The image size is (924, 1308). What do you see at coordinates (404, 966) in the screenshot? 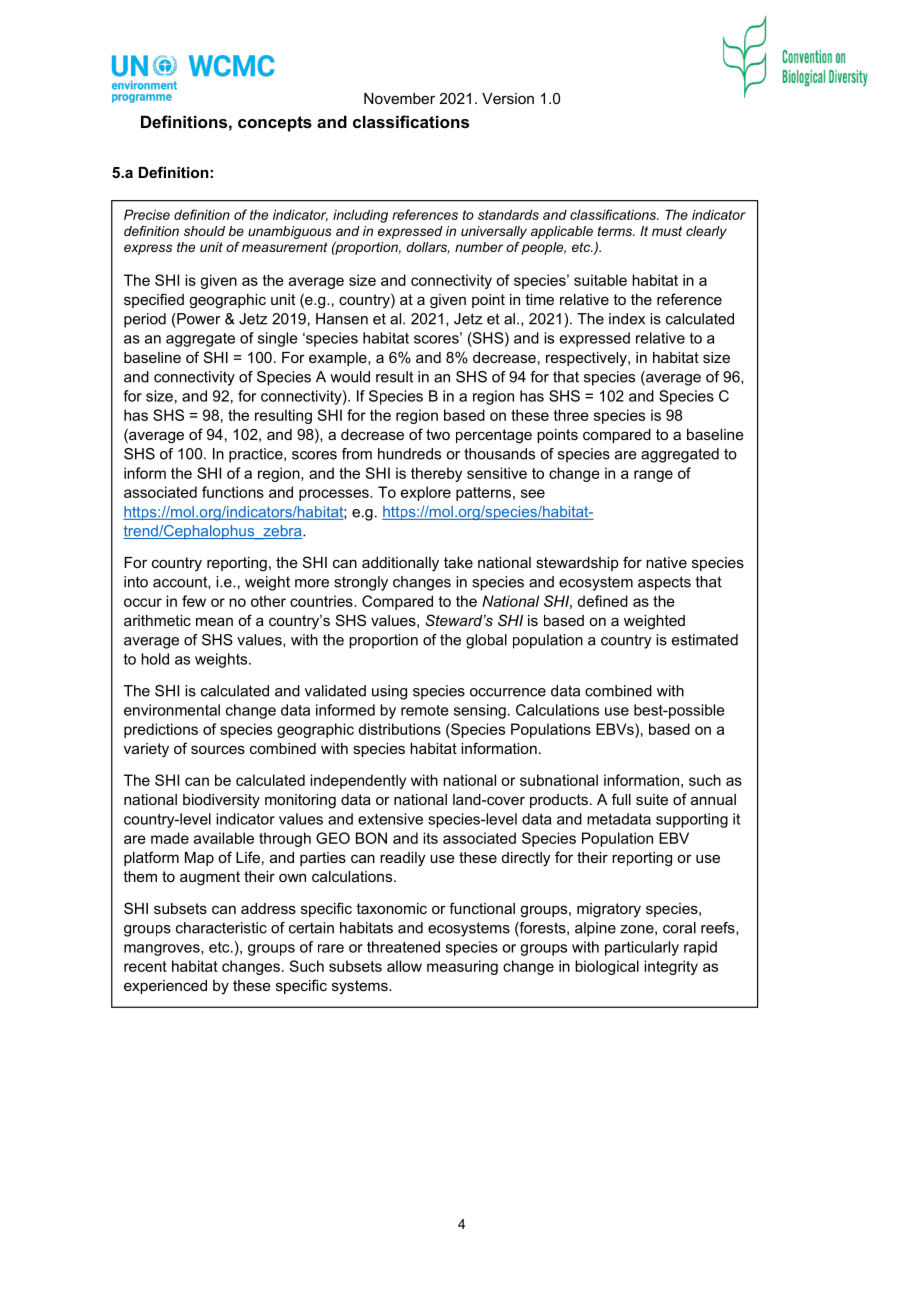
I see `allow` at bounding box center [404, 966].
